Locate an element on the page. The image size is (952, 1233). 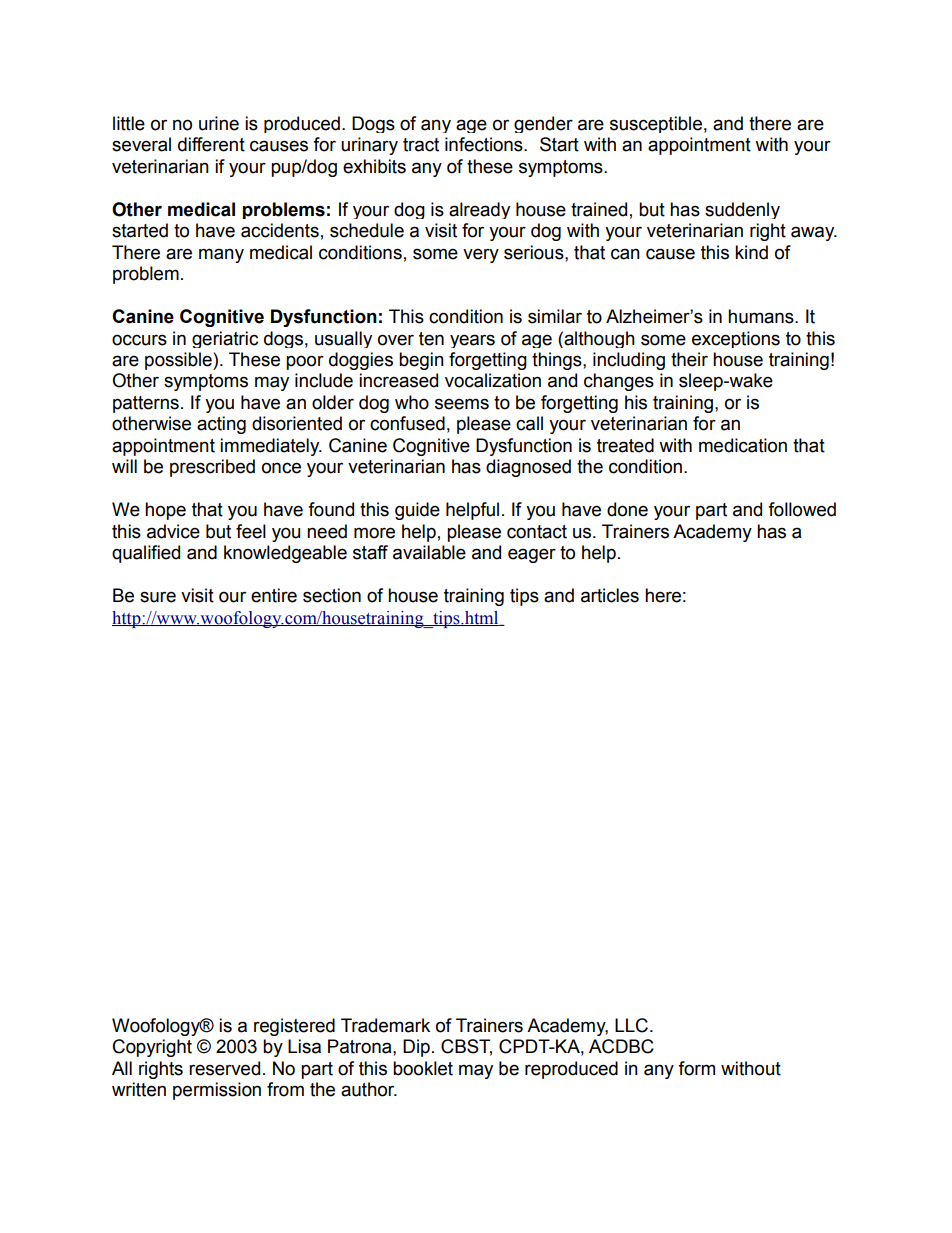
geriatric is located at coordinates (225, 339).
